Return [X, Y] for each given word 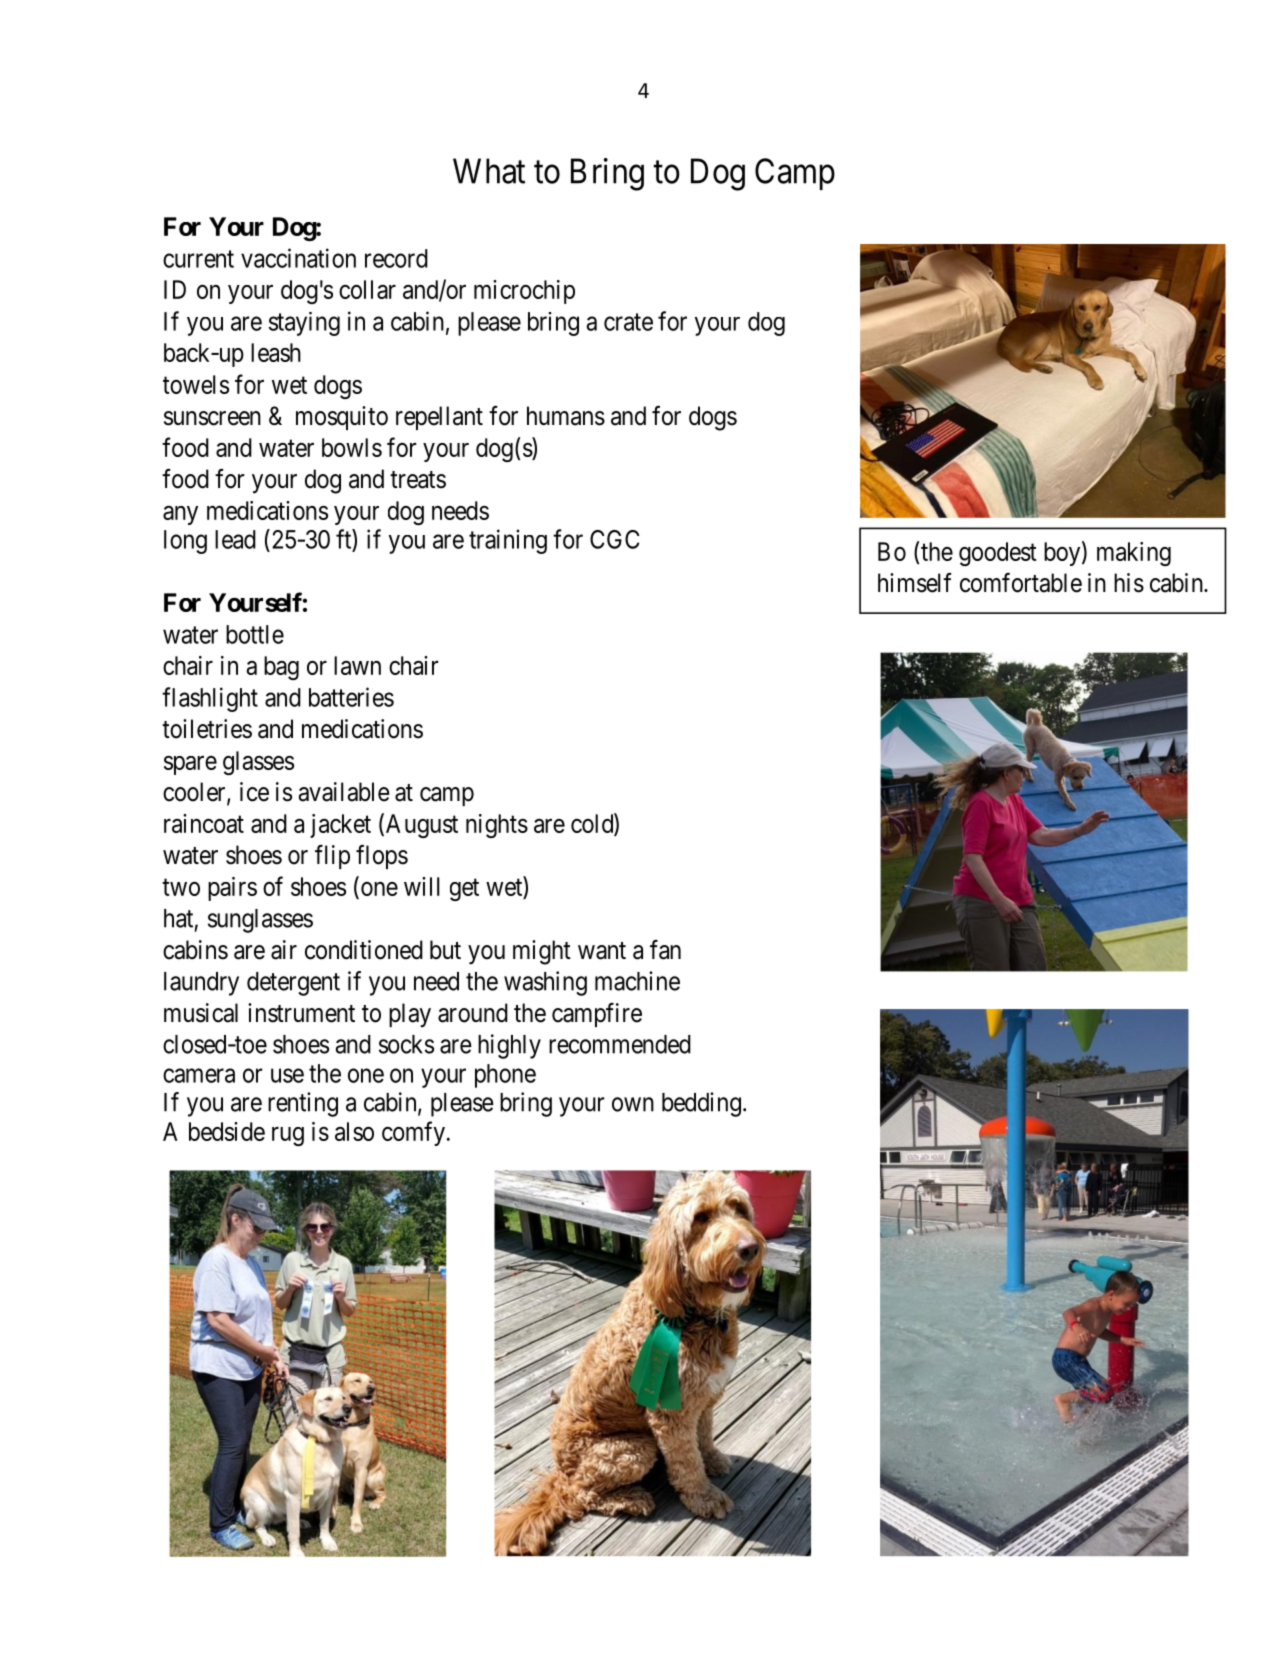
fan [665, 950]
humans [566, 416]
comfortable [1021, 583]
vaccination [298, 258]
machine [637, 981]
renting [303, 1104]
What [489, 171]
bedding [701, 1104]
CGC [615, 539]
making [1134, 554]
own [633, 1104]
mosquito [342, 418]
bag [281, 668]
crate [628, 322]
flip [332, 857]
